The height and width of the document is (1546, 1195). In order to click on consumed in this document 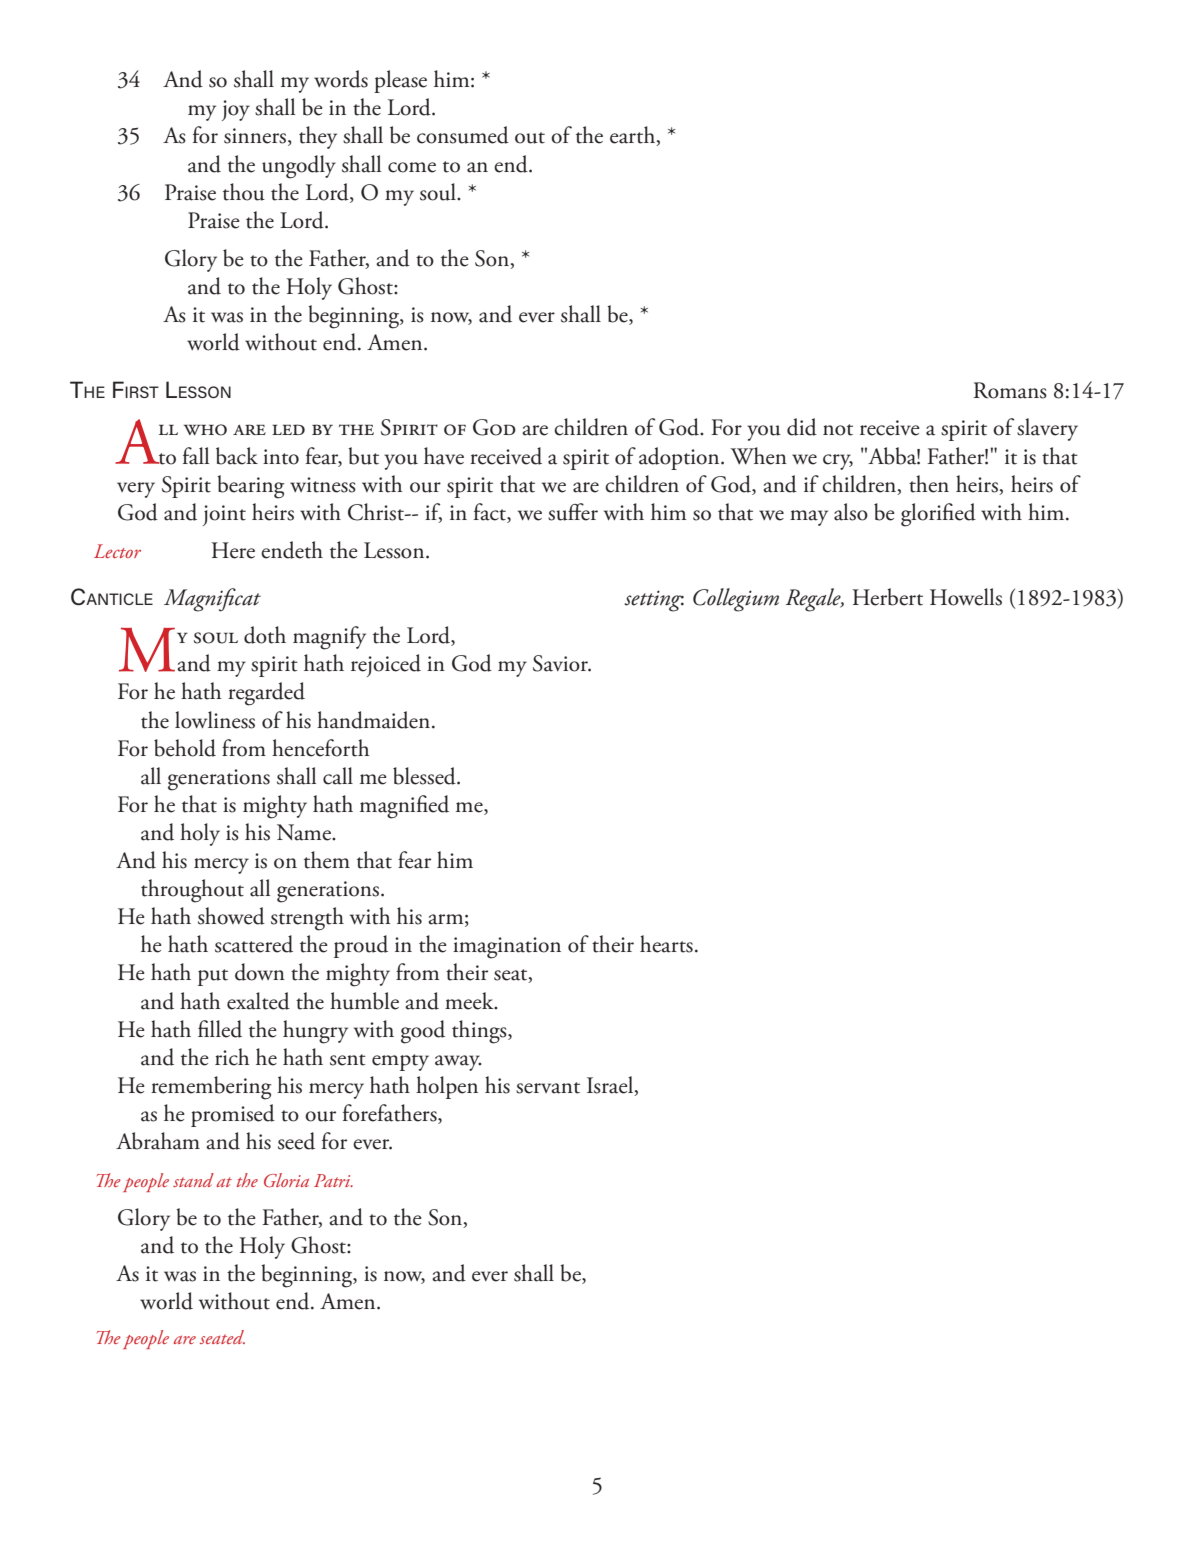, I will do `click(463, 135)`.
